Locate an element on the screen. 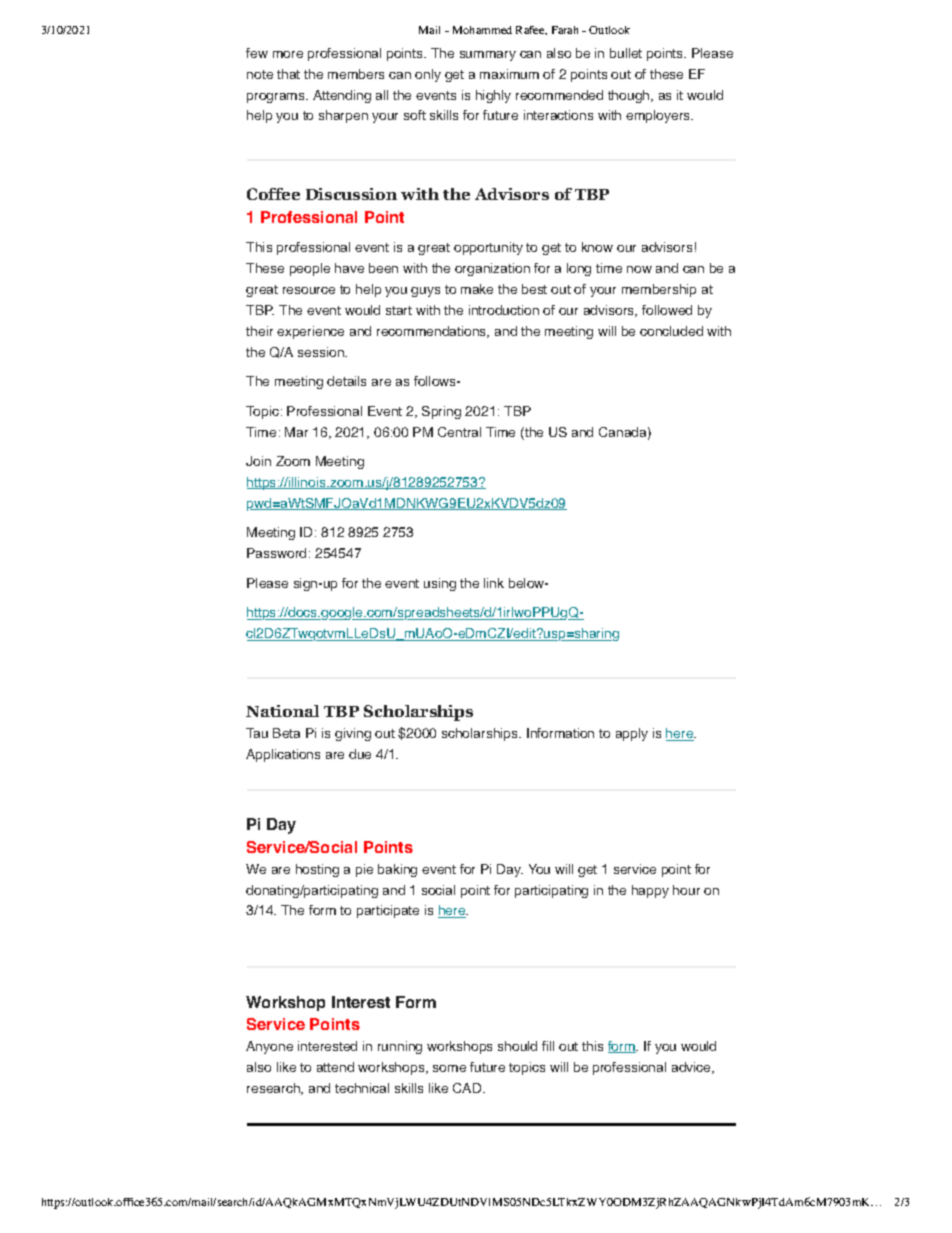 The width and height of the screenshot is (952, 1233). baking is located at coordinates (397, 870).
